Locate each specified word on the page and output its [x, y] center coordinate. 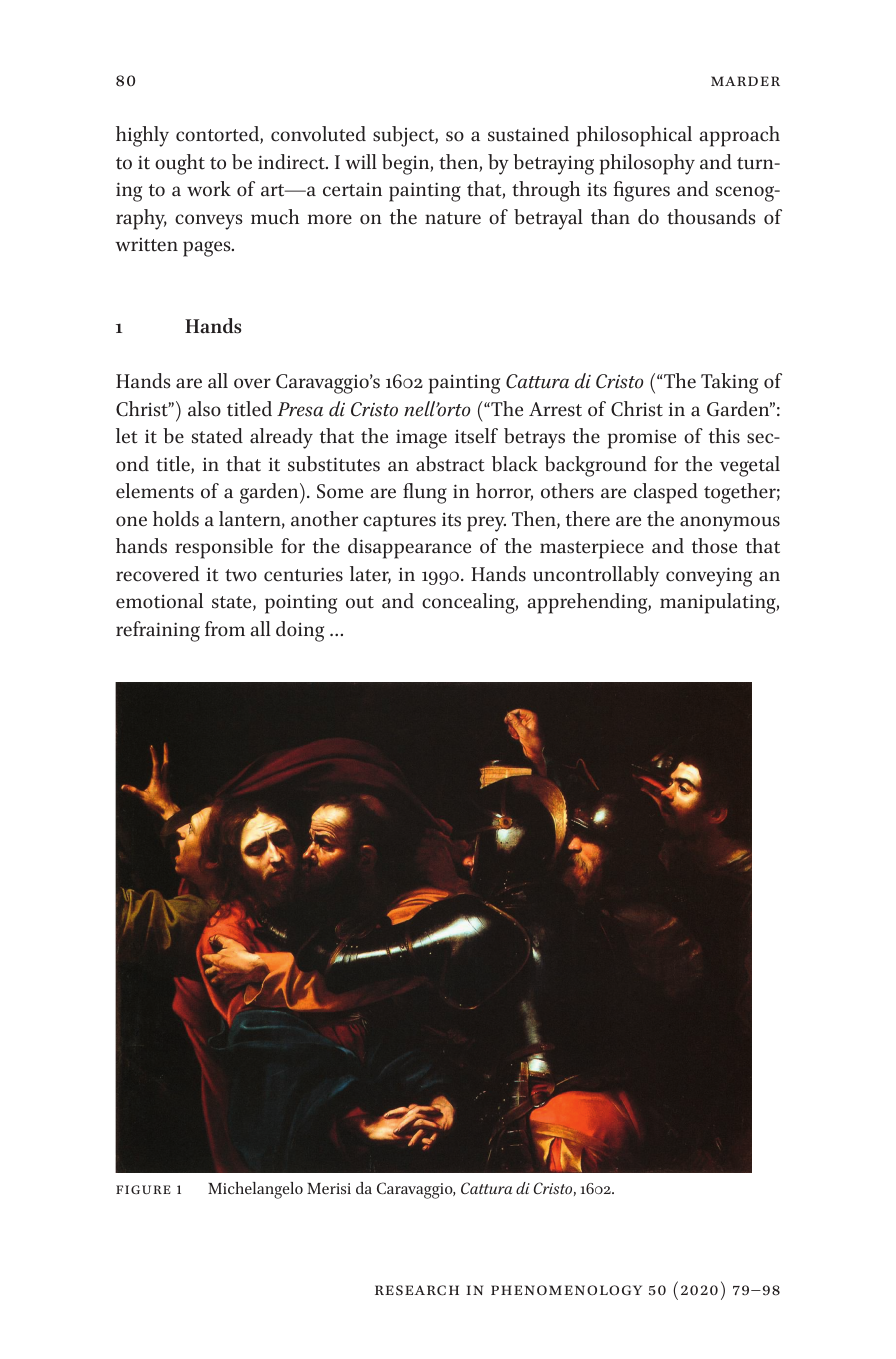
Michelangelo [255, 1190]
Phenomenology [566, 1290]
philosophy [647, 164]
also [204, 409]
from [225, 629]
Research [417, 1290]
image [421, 439]
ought [180, 164]
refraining [158, 631]
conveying [709, 577]
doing [300, 631]
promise [642, 439]
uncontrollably [596, 576]
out [360, 602]
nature [453, 218]
